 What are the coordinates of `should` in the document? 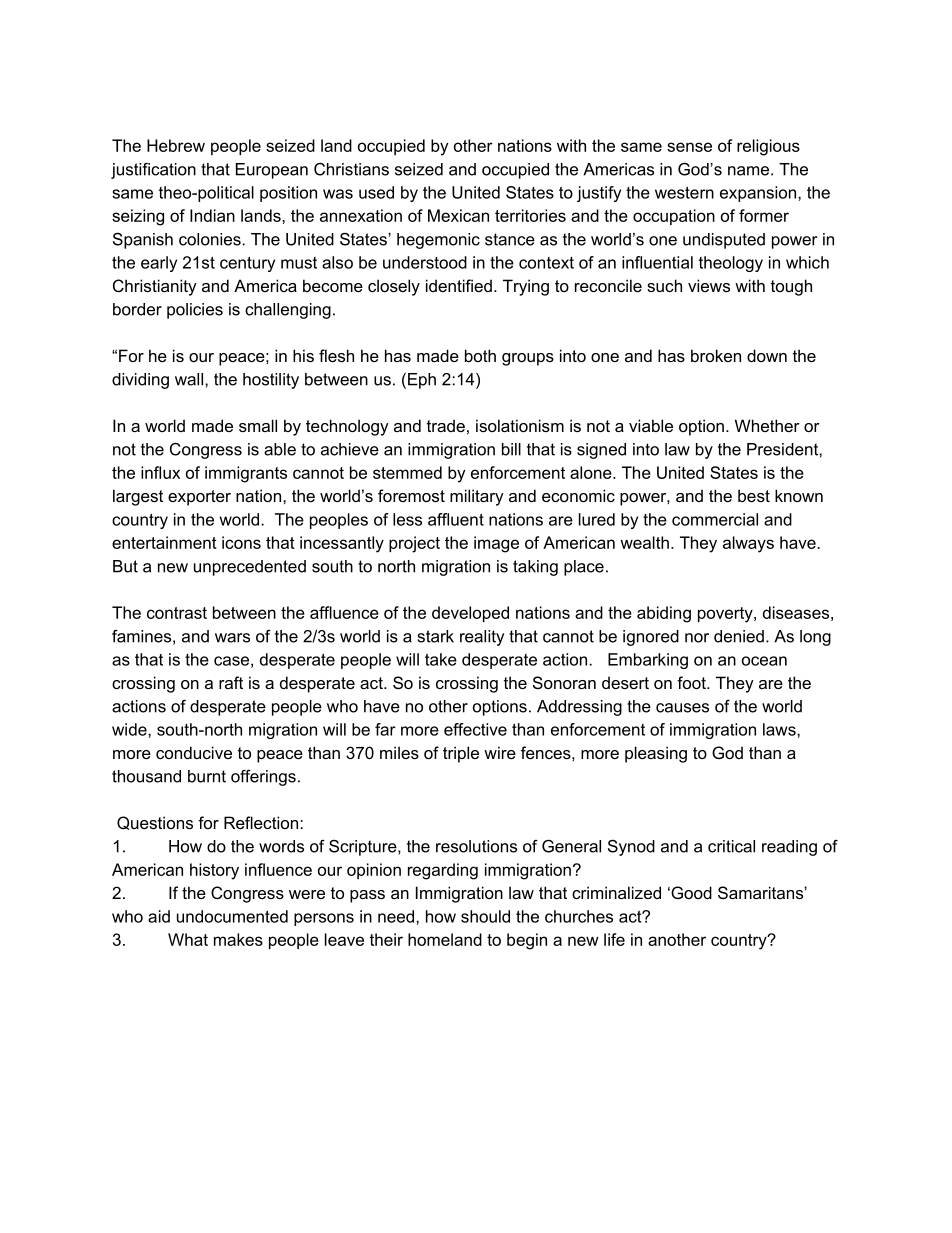 It's located at (485, 916).
